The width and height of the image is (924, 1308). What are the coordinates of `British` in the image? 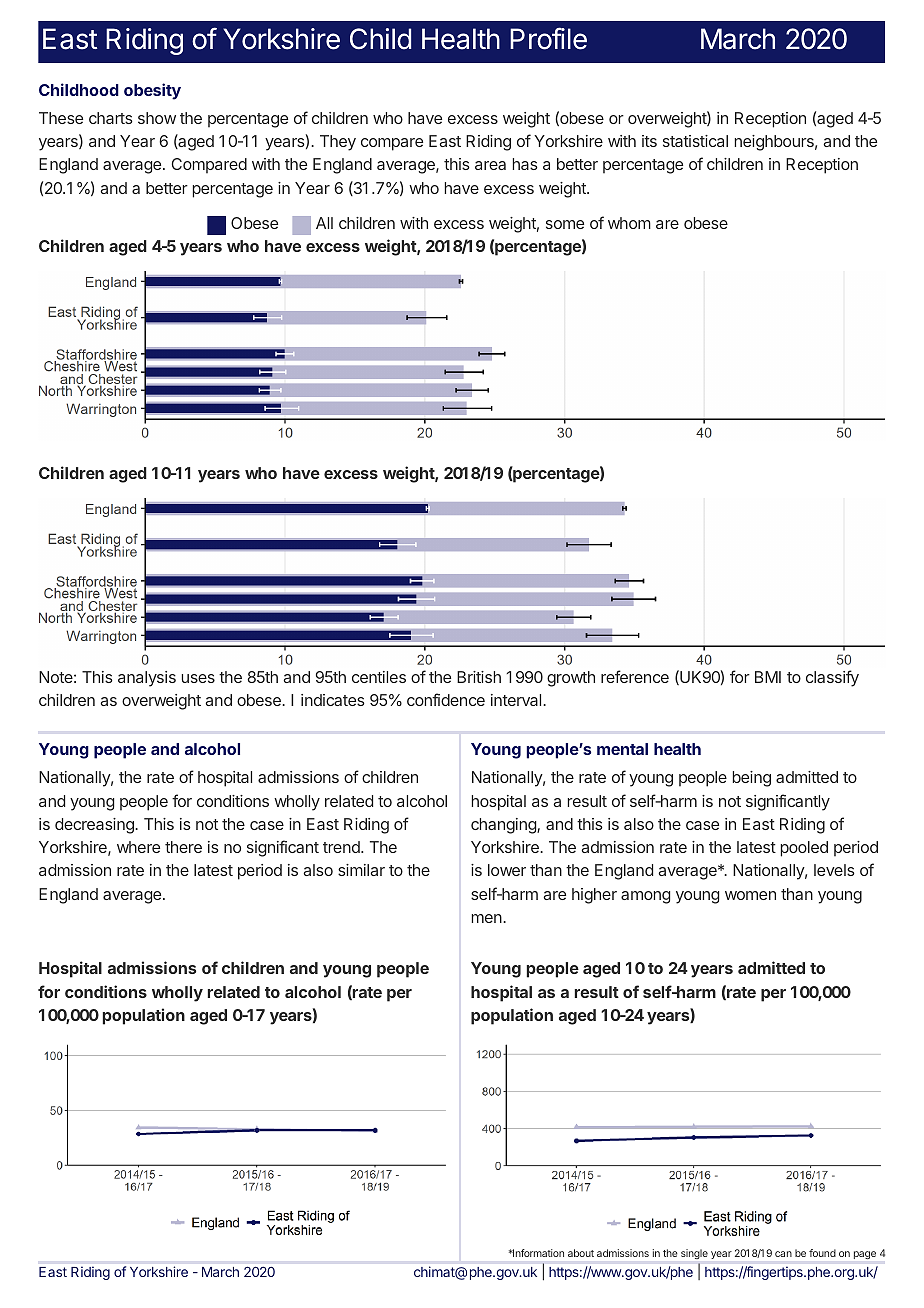 It's located at (479, 677).
